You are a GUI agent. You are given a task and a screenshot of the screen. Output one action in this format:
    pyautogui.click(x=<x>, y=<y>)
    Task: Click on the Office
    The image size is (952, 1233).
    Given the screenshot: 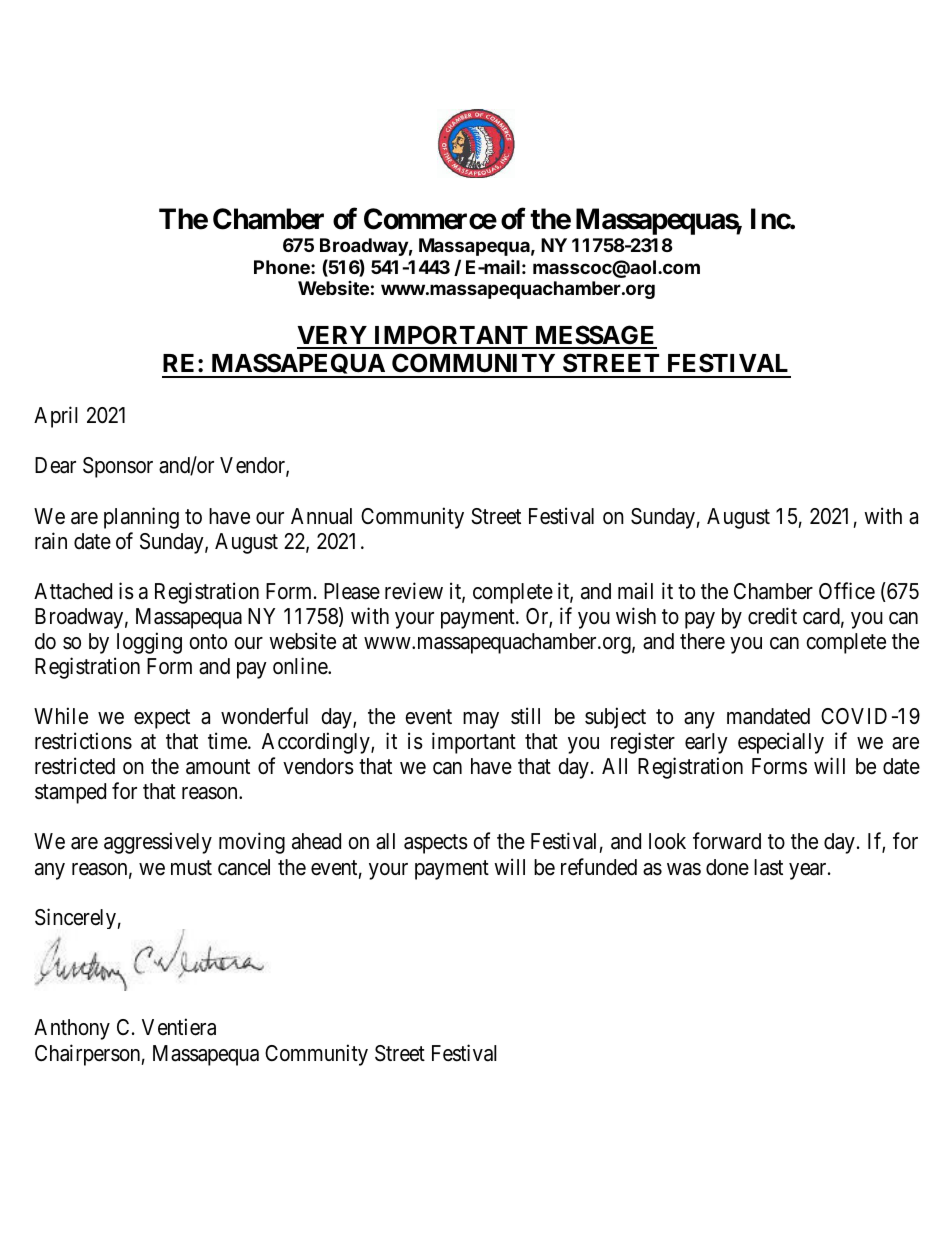 What is the action you would take?
    pyautogui.click(x=847, y=591)
